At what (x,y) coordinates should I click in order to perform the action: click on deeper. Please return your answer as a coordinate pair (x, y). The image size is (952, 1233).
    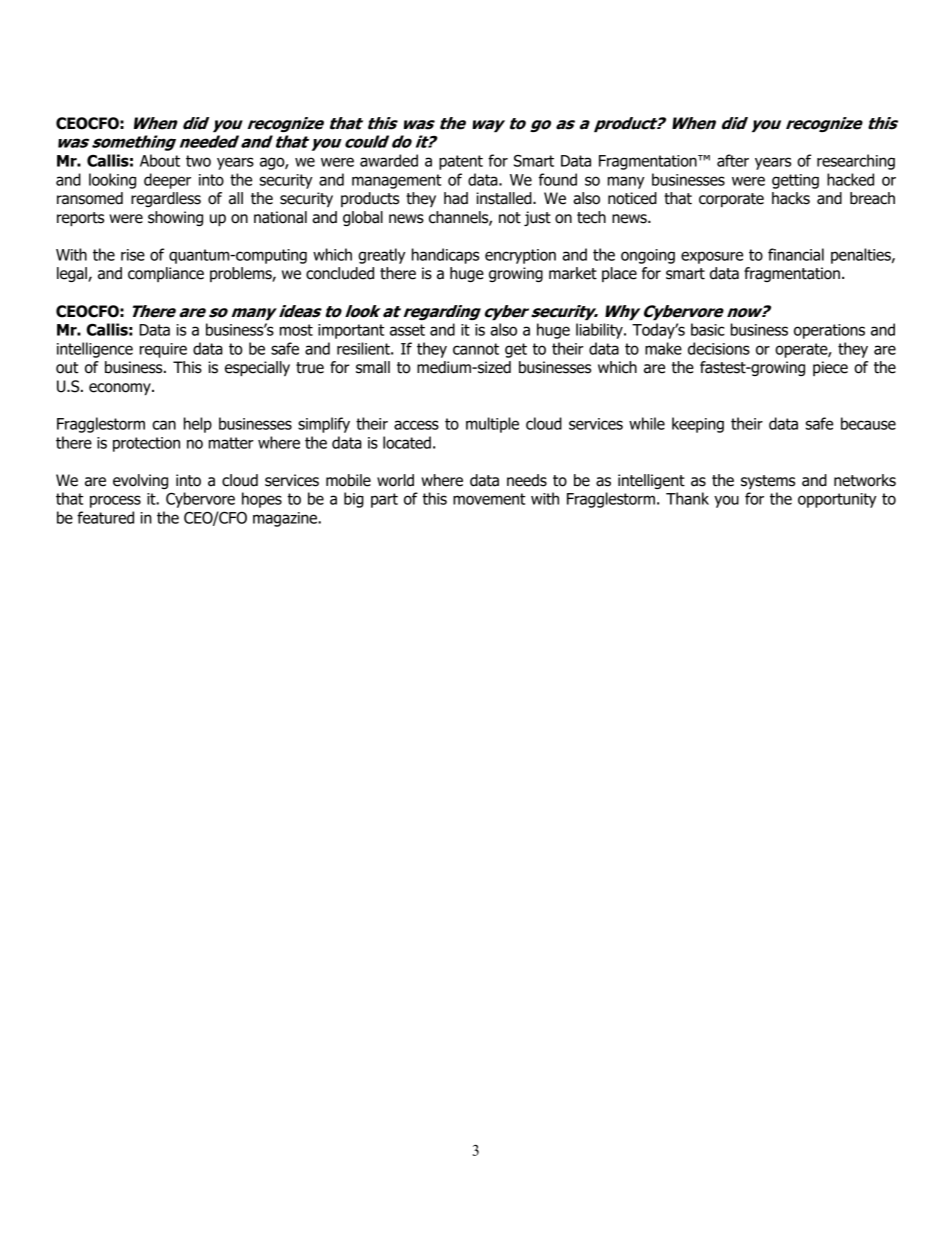
    Looking at the image, I should click on (167, 181).
